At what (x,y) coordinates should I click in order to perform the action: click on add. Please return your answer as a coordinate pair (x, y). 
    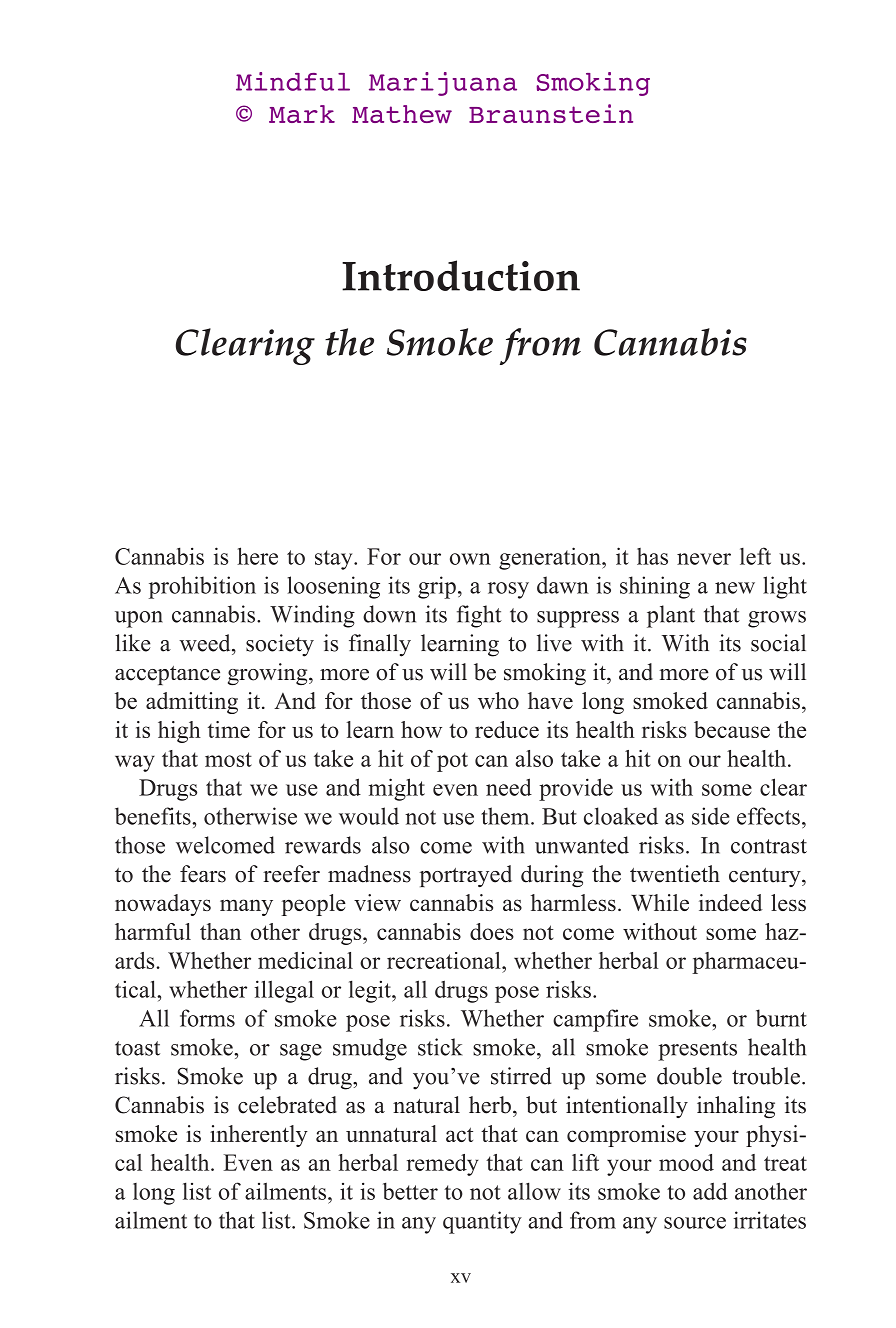
    Looking at the image, I should click on (710, 1191).
